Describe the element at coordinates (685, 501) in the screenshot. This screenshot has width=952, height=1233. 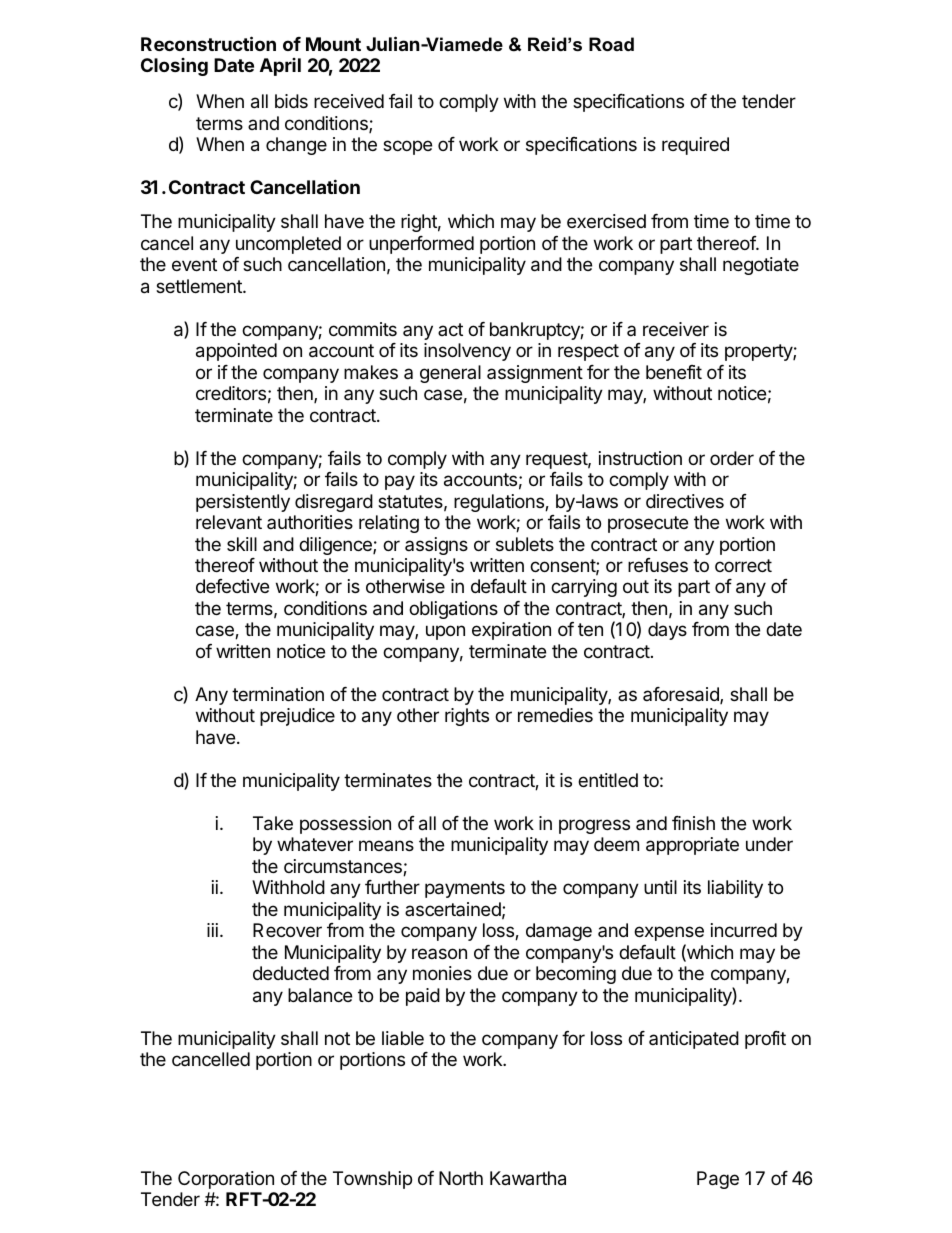
I see `directives` at that location.
